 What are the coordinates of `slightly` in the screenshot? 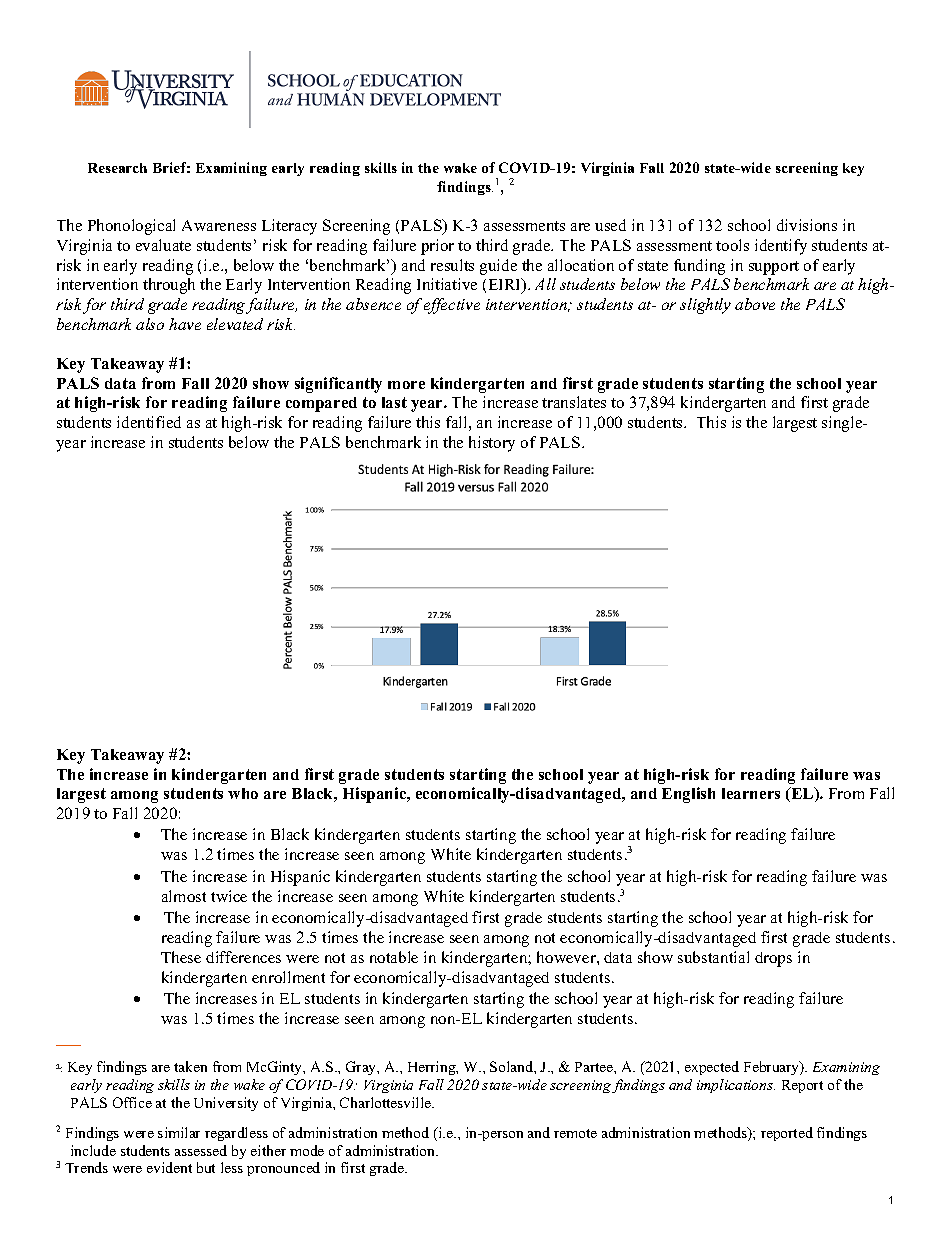 It's located at (705, 306).
